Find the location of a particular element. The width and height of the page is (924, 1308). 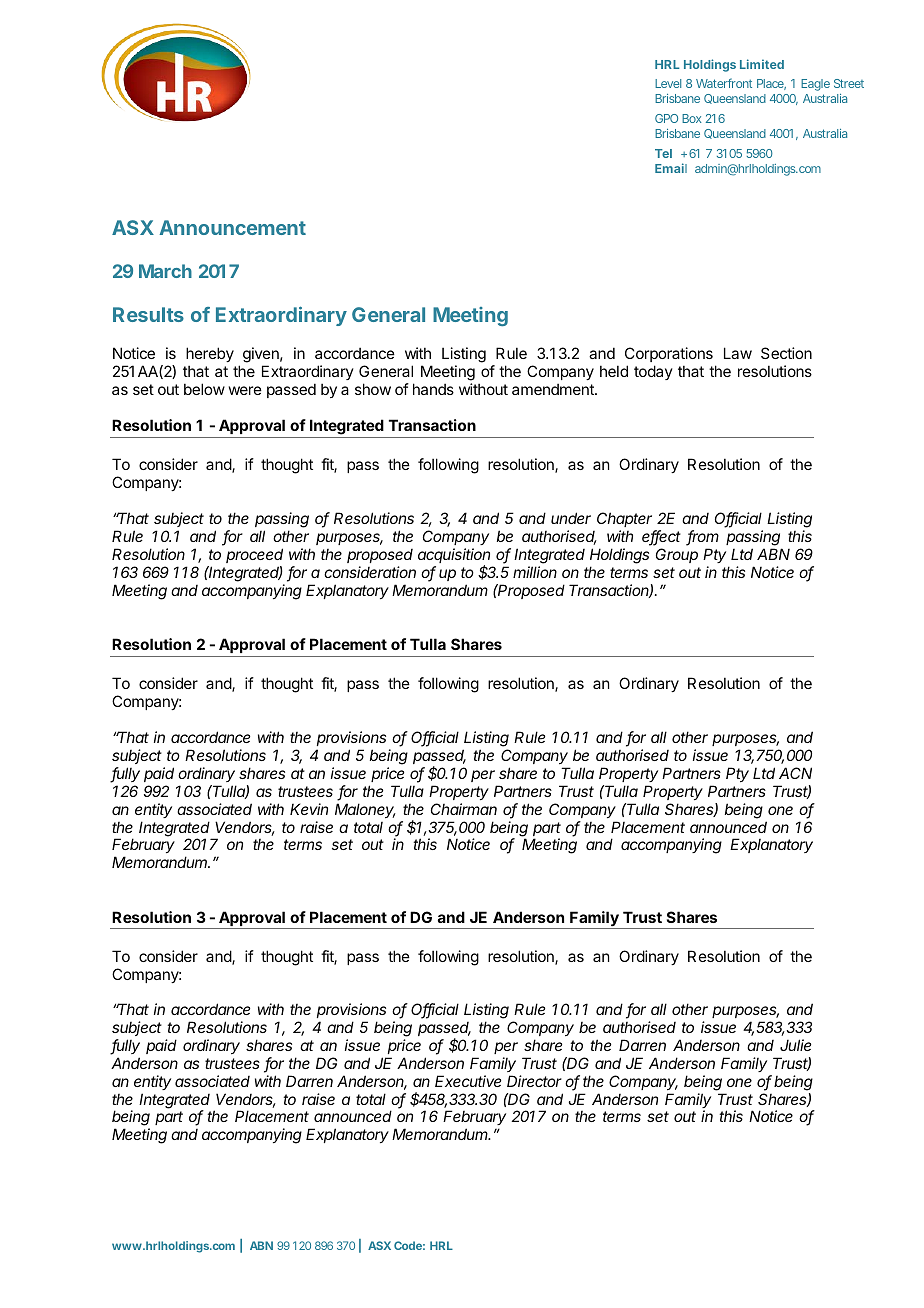

Chairman is located at coordinates (464, 809).
